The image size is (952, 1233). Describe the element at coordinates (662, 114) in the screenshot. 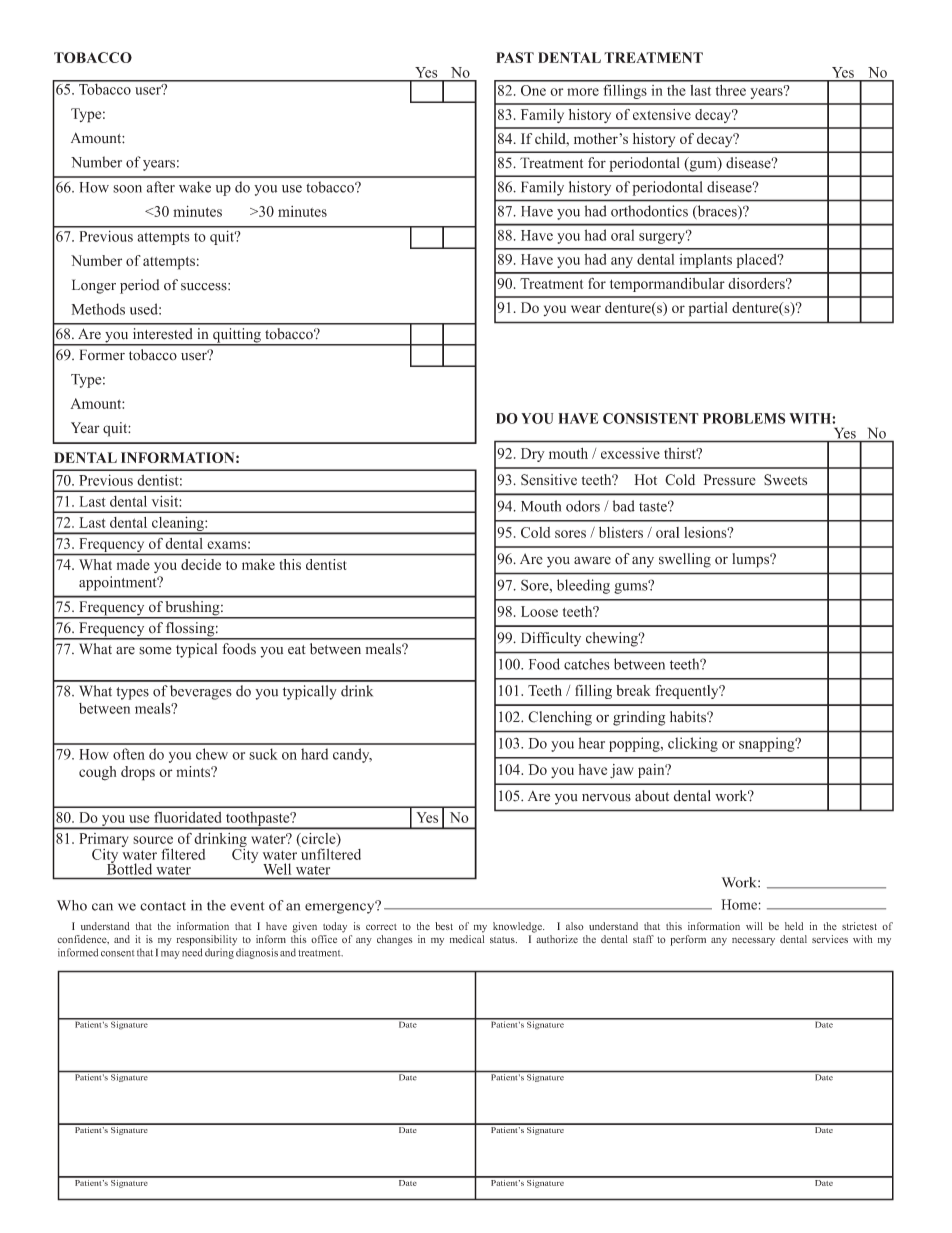

I see `extensive` at that location.
